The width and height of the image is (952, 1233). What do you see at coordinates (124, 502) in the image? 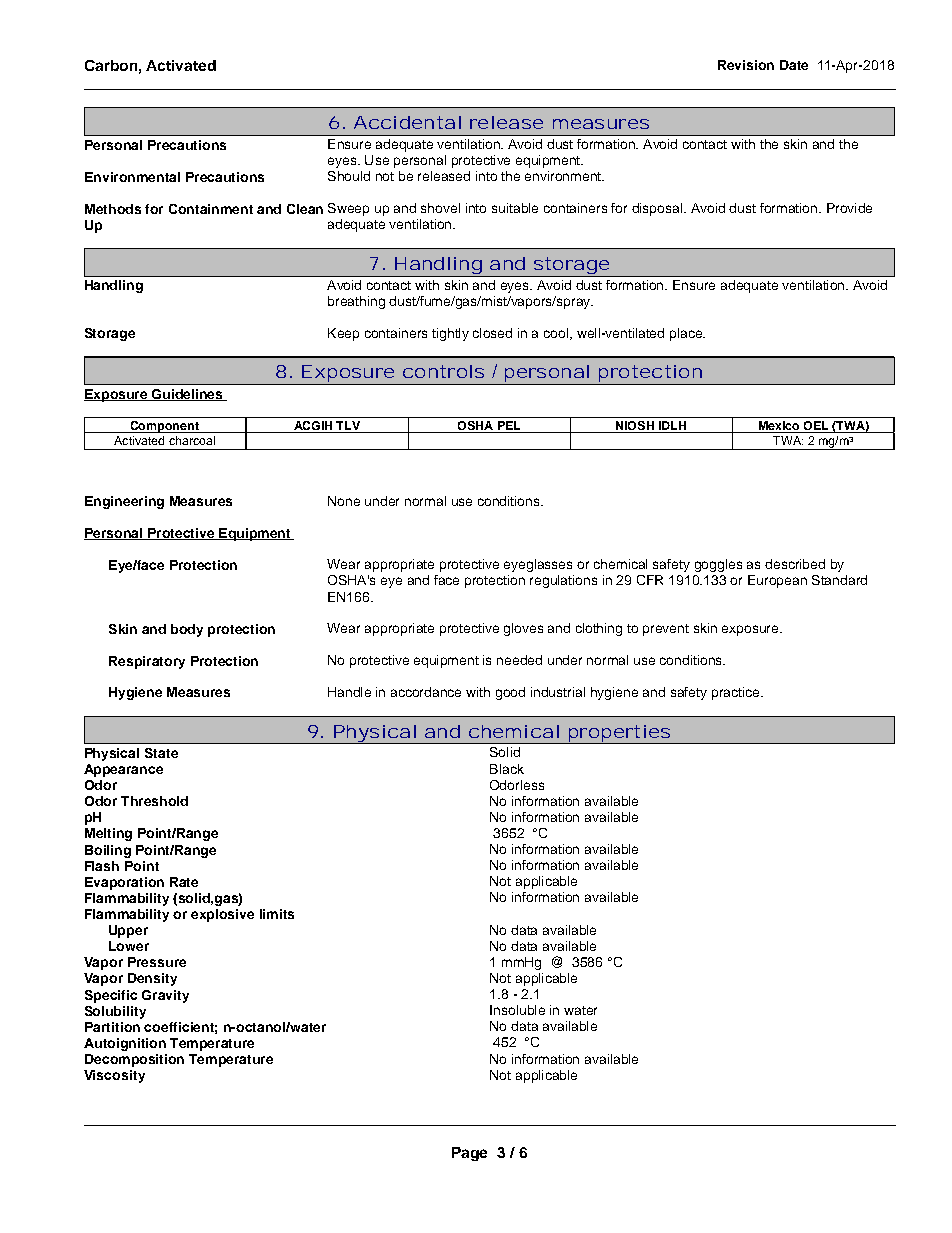
I see `Engineering` at bounding box center [124, 502].
